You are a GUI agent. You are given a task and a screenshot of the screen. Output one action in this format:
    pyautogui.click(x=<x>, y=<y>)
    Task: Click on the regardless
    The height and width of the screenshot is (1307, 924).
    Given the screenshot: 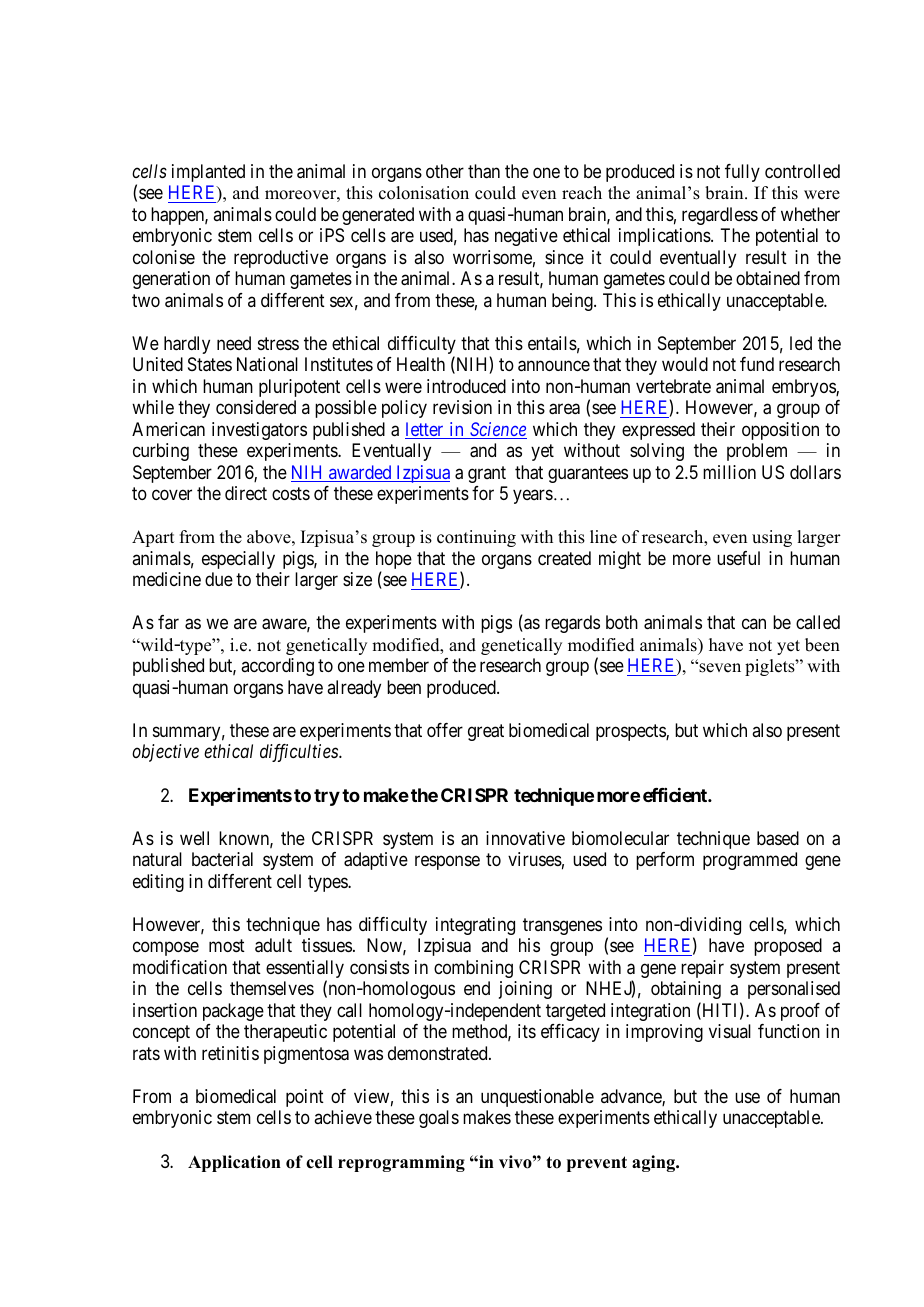 What is the action you would take?
    pyautogui.click(x=720, y=216)
